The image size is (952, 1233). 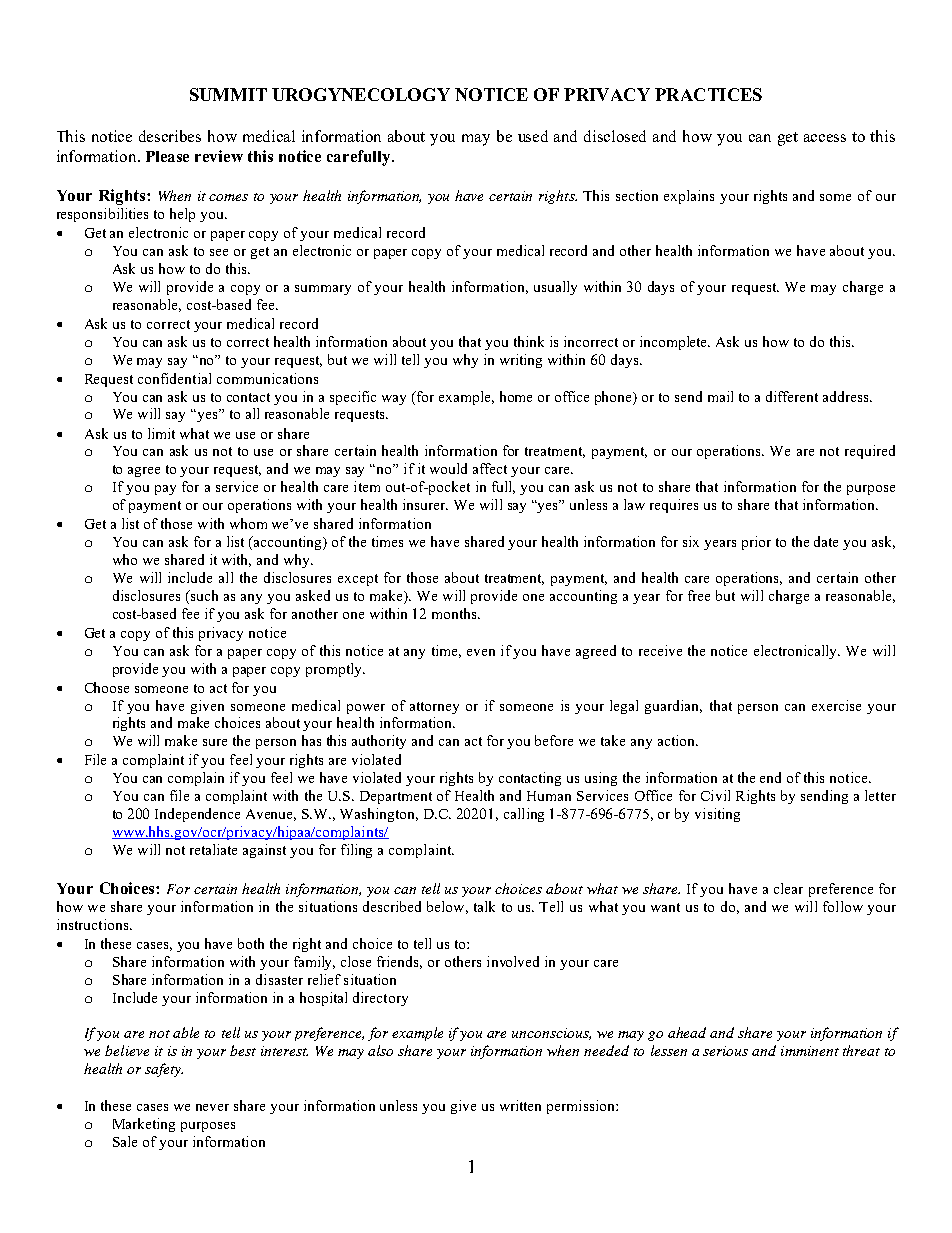 I want to click on limit, so click(x=161, y=433).
